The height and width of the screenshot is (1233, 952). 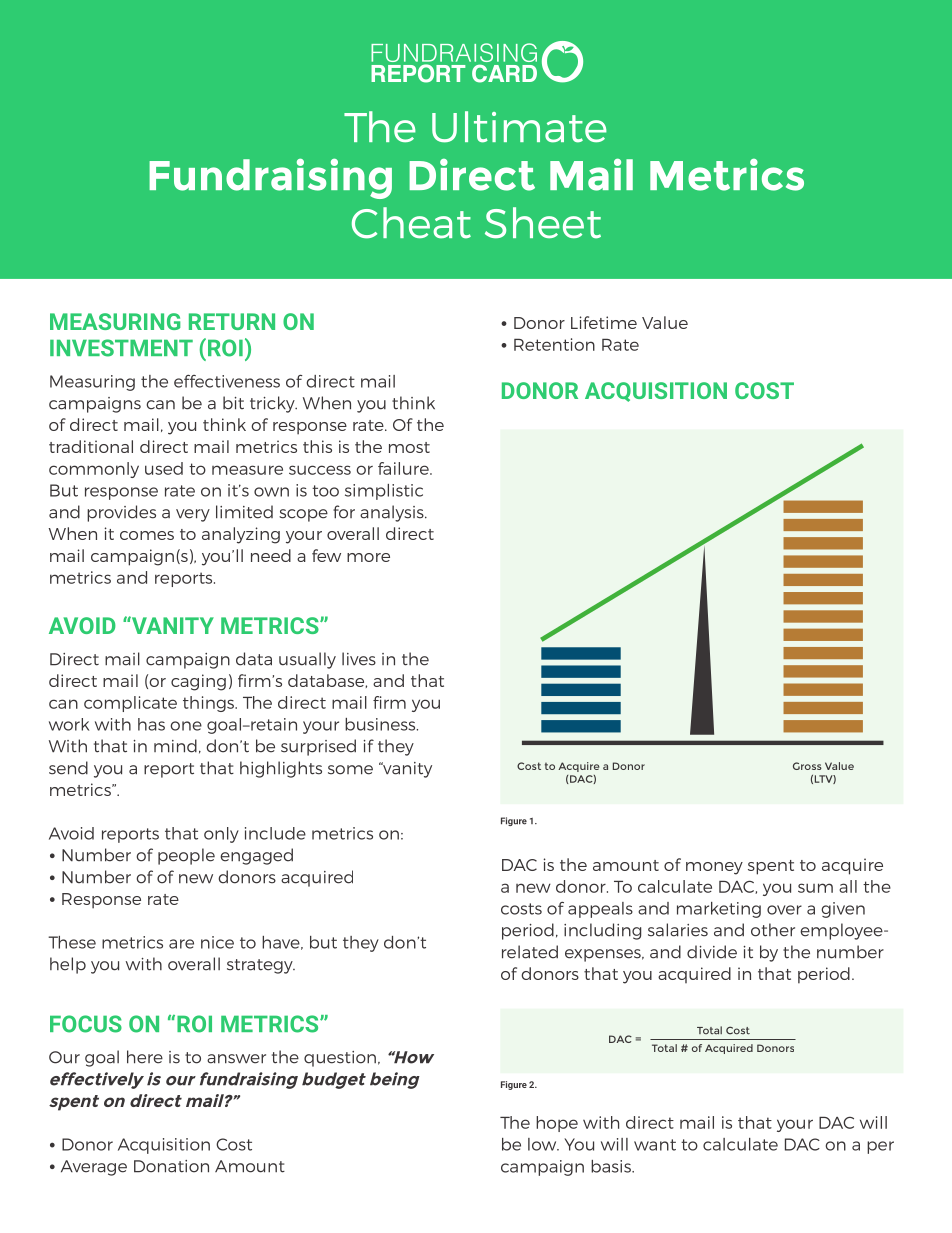 I want to click on marketing, so click(x=719, y=910).
